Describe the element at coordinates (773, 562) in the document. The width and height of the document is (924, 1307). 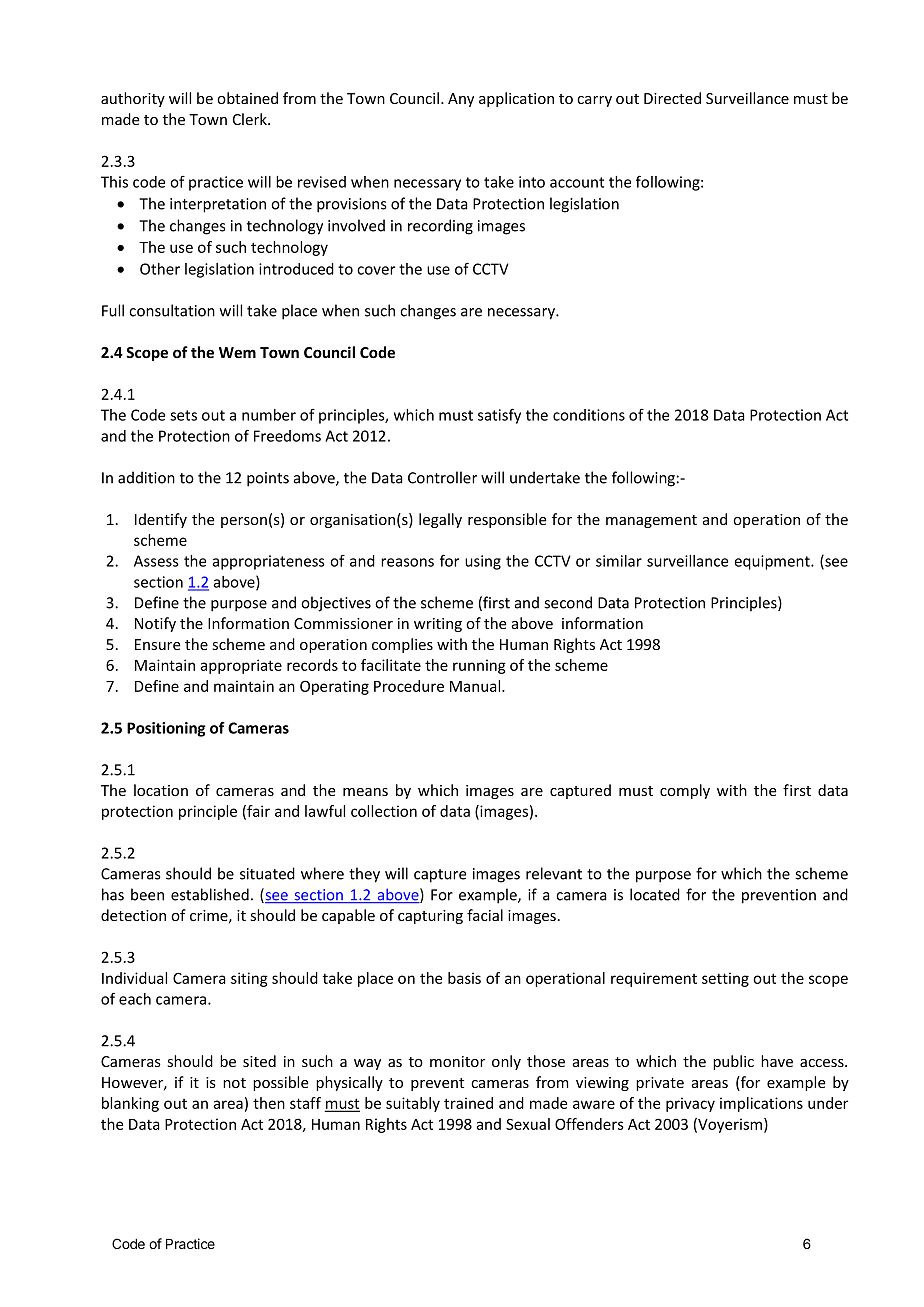
I see `equipment` at that location.
